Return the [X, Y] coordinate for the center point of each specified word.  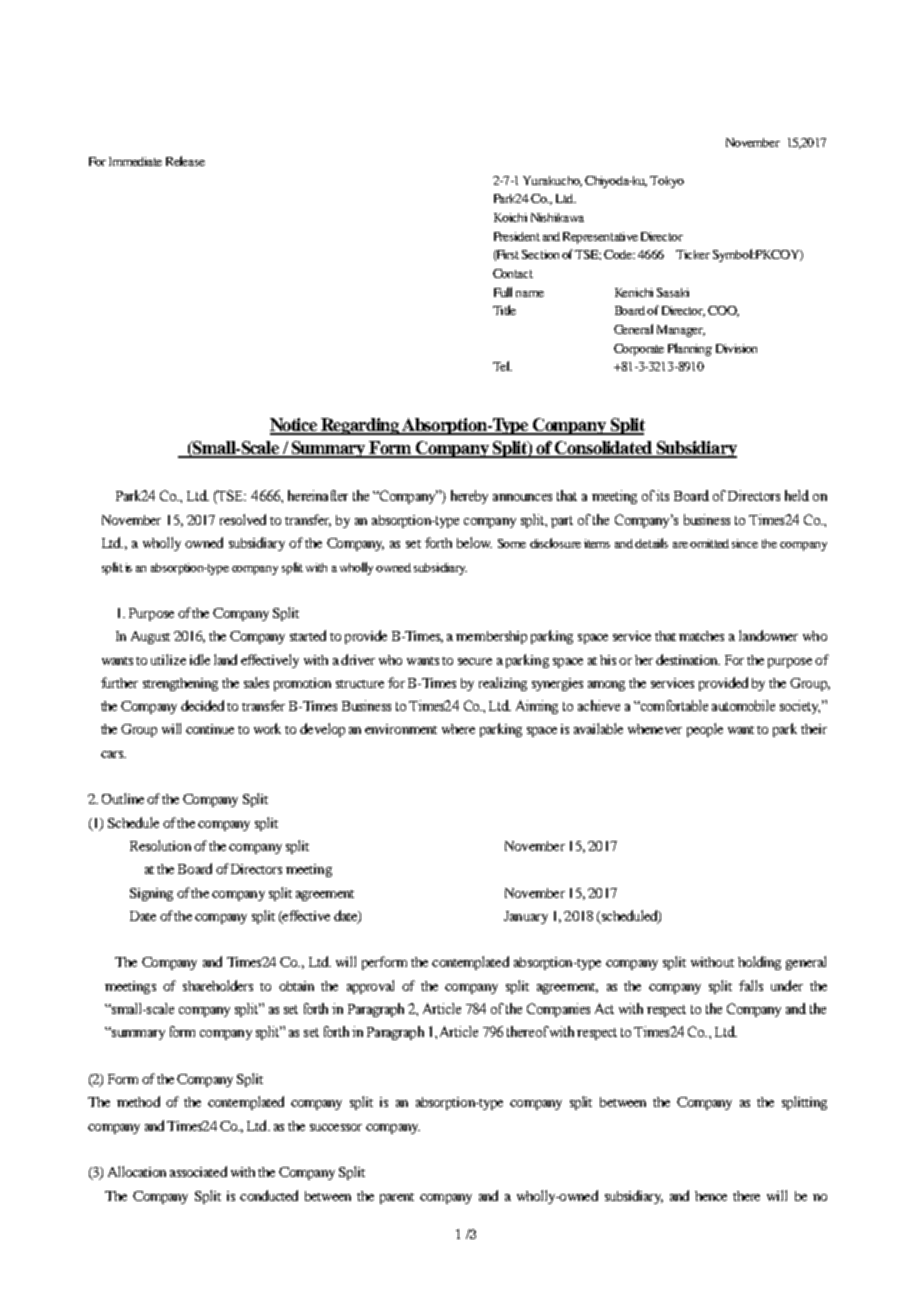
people [705, 730]
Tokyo [667, 182]
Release [185, 161]
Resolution [160, 845]
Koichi [510, 217]
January [526, 917]
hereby [469, 497]
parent [397, 1198]
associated [198, 1171]
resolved [243, 519]
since [745, 543]
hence [711, 1196]
